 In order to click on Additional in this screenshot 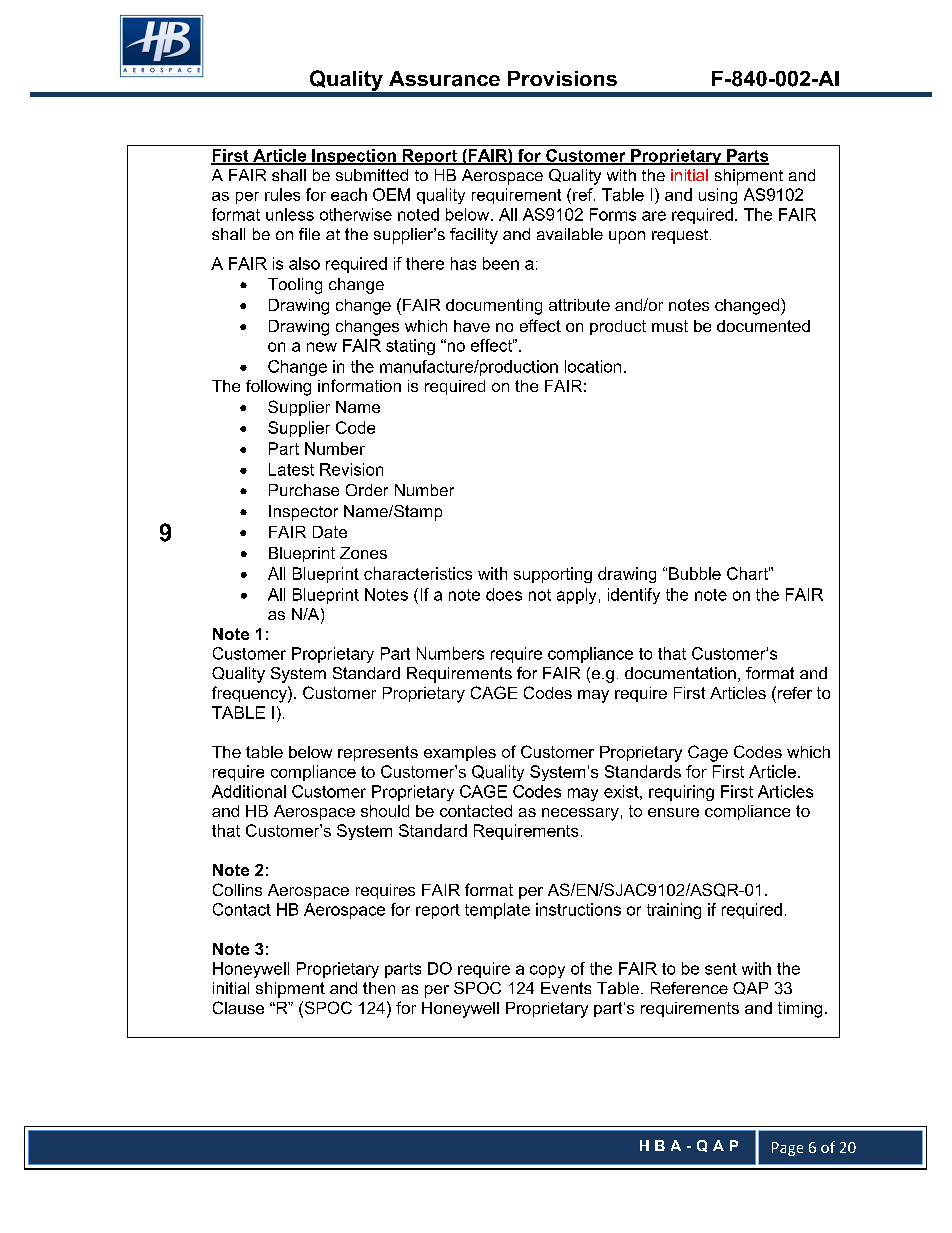, I will do `click(249, 791)`.
